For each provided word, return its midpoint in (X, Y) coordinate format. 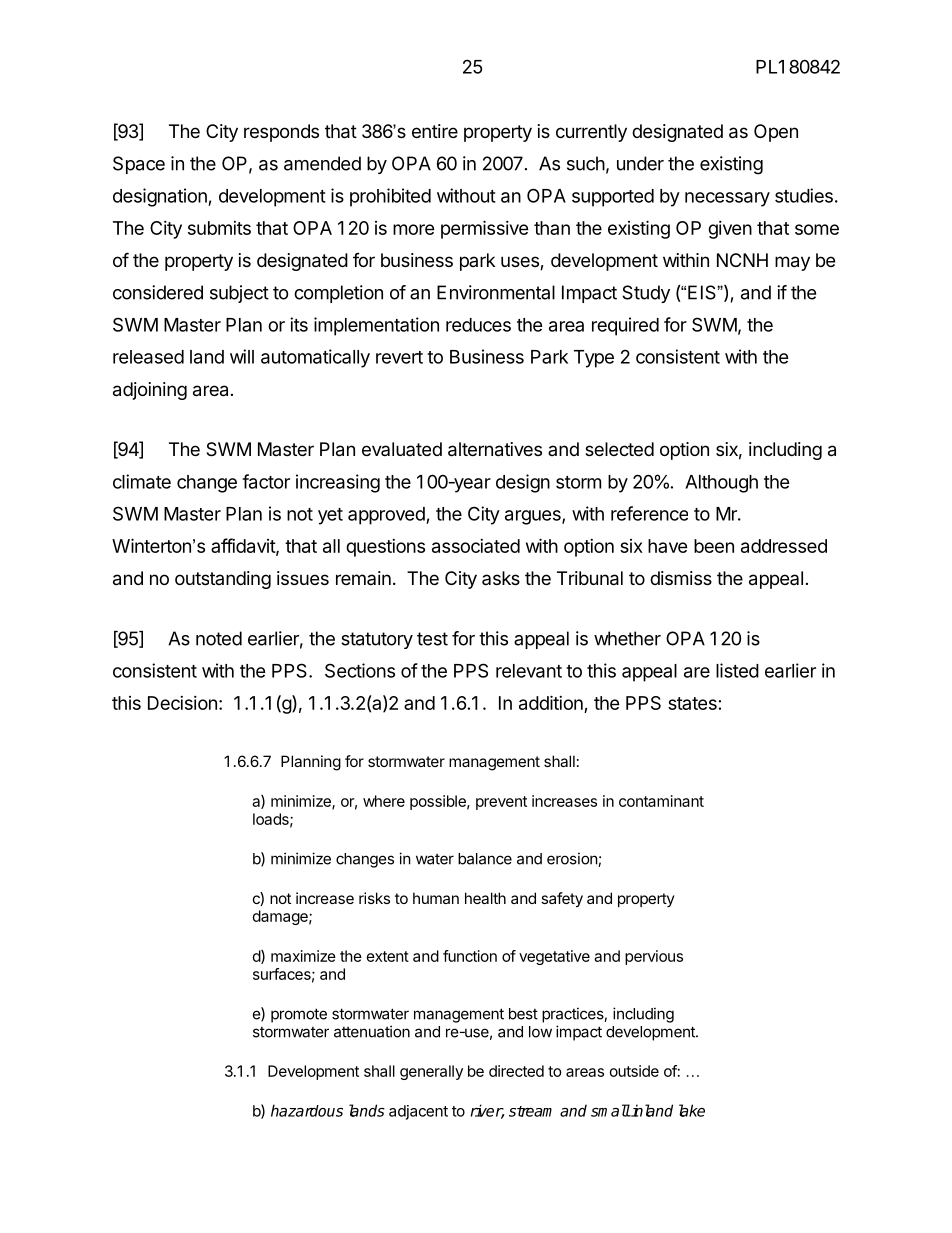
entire (435, 131)
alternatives (495, 449)
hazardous (307, 1110)
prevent (501, 803)
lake (692, 1110)
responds (281, 133)
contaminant (661, 801)
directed (516, 1071)
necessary (727, 199)
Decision (182, 703)
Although (721, 484)
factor (266, 481)
